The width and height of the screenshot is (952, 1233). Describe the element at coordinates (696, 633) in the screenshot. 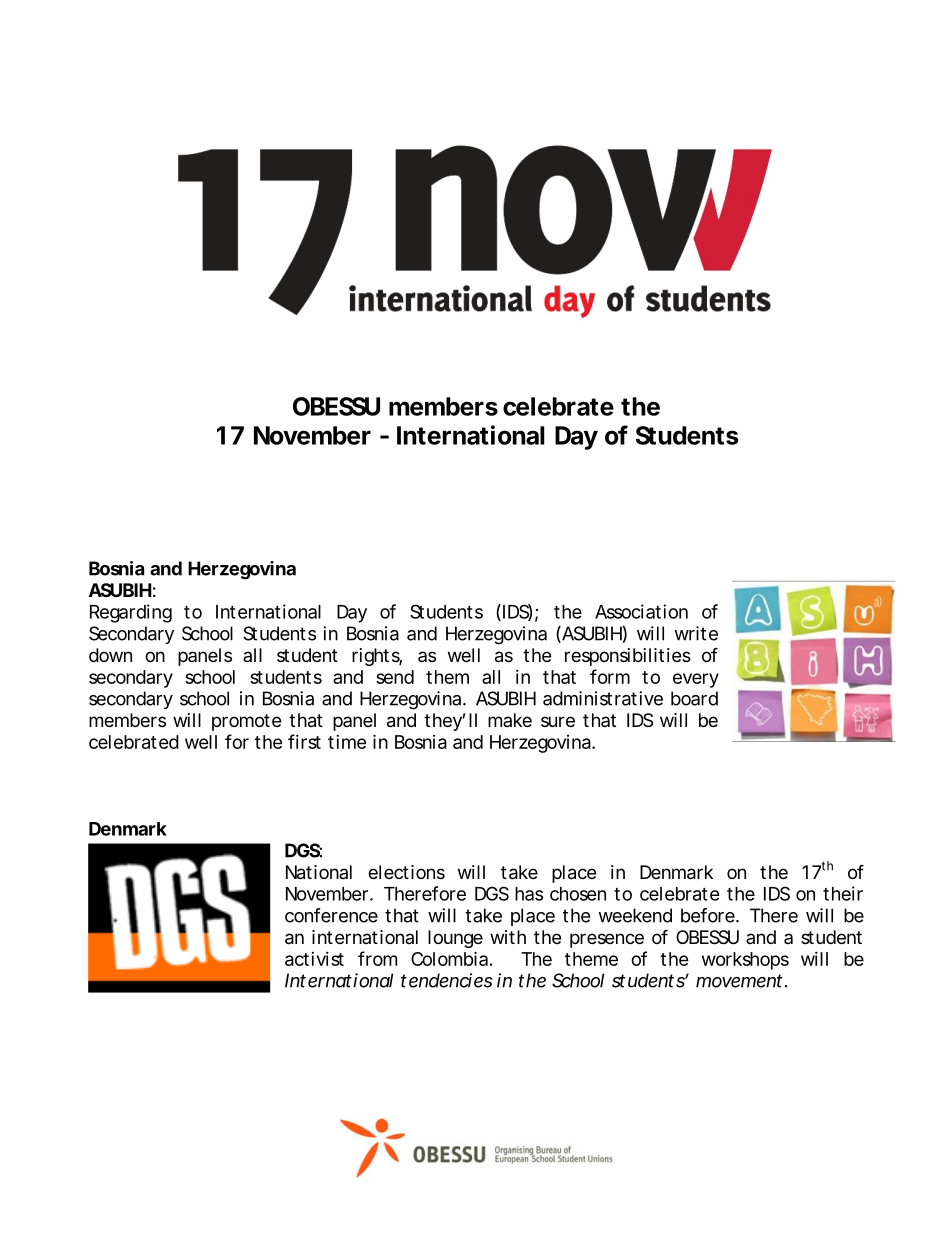

I see `write` at that location.
